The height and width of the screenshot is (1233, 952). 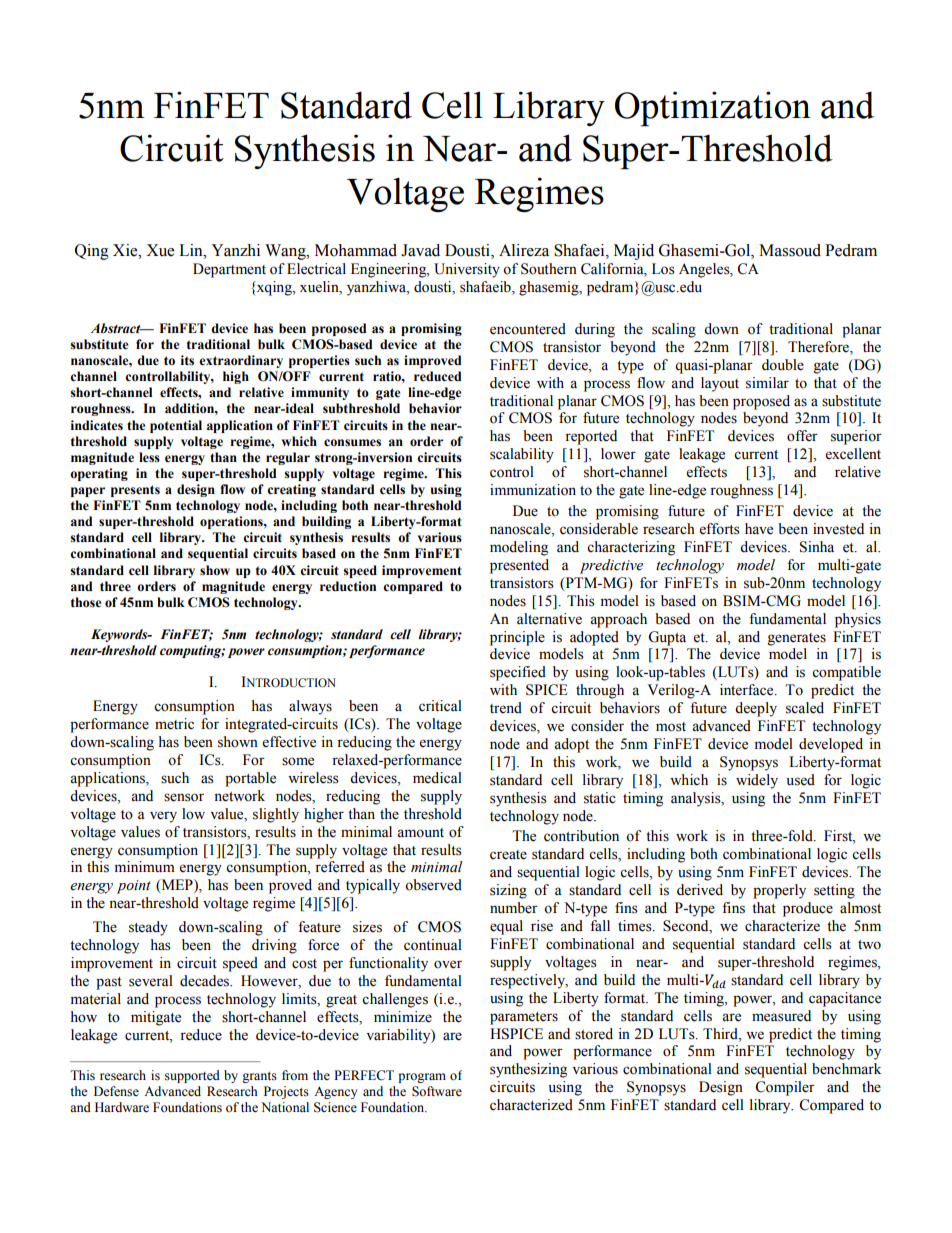 I want to click on generates, so click(x=797, y=639).
